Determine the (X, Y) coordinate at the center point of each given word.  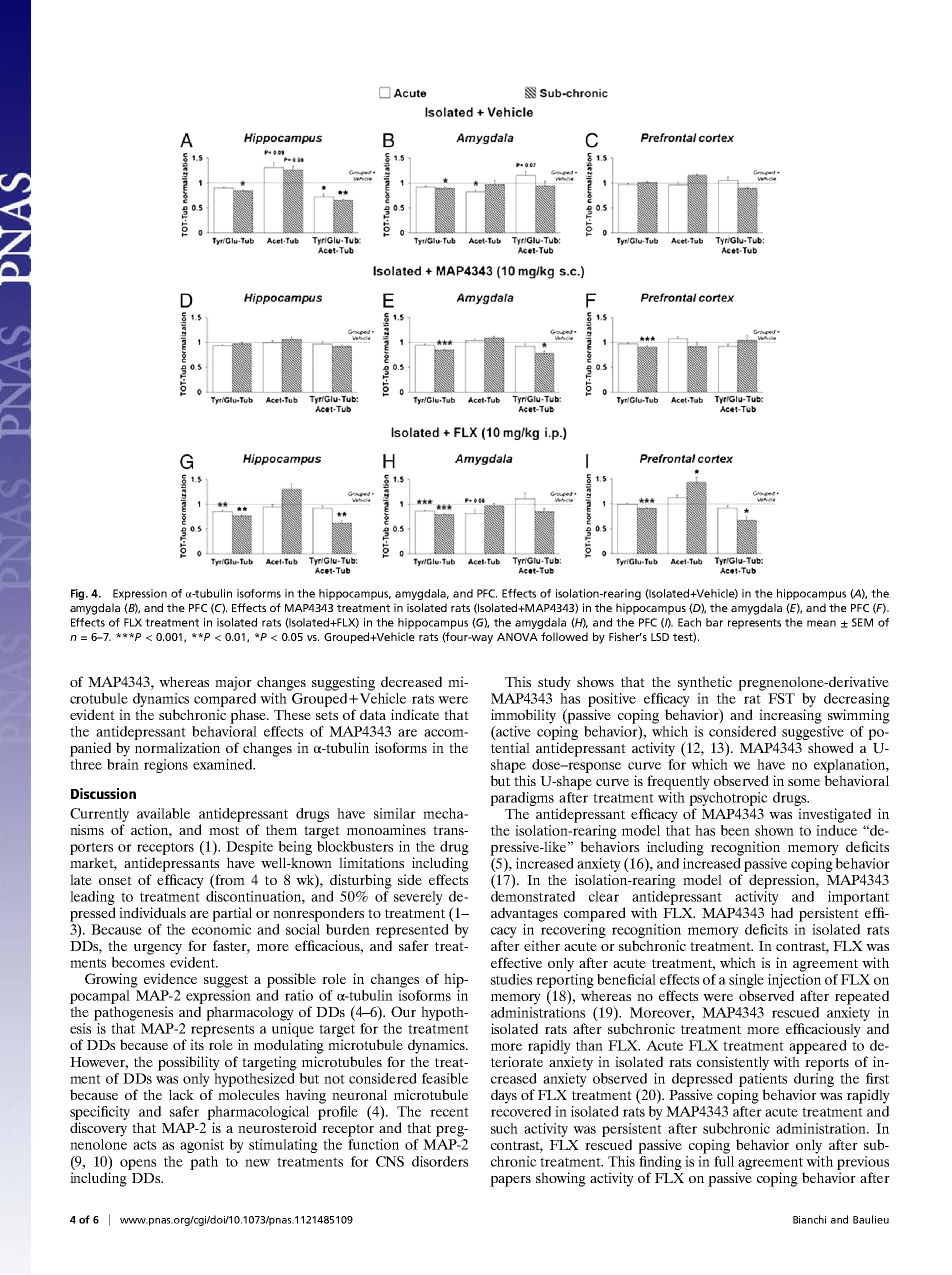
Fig (79, 594)
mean (821, 623)
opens (138, 1164)
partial (232, 914)
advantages (524, 914)
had (782, 912)
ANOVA (517, 637)
